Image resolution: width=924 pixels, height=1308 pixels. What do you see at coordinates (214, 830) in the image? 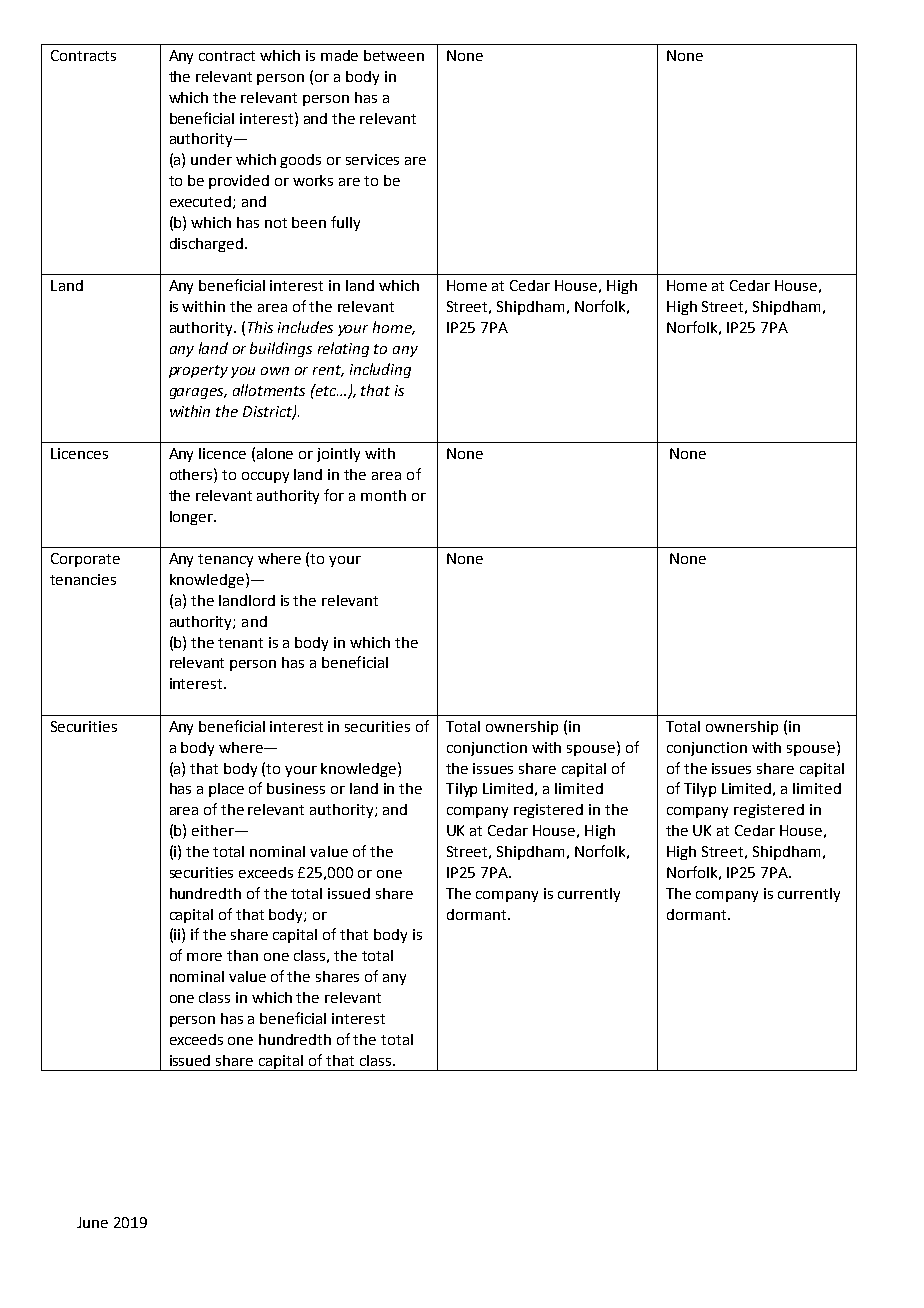
I see `either` at bounding box center [214, 830].
